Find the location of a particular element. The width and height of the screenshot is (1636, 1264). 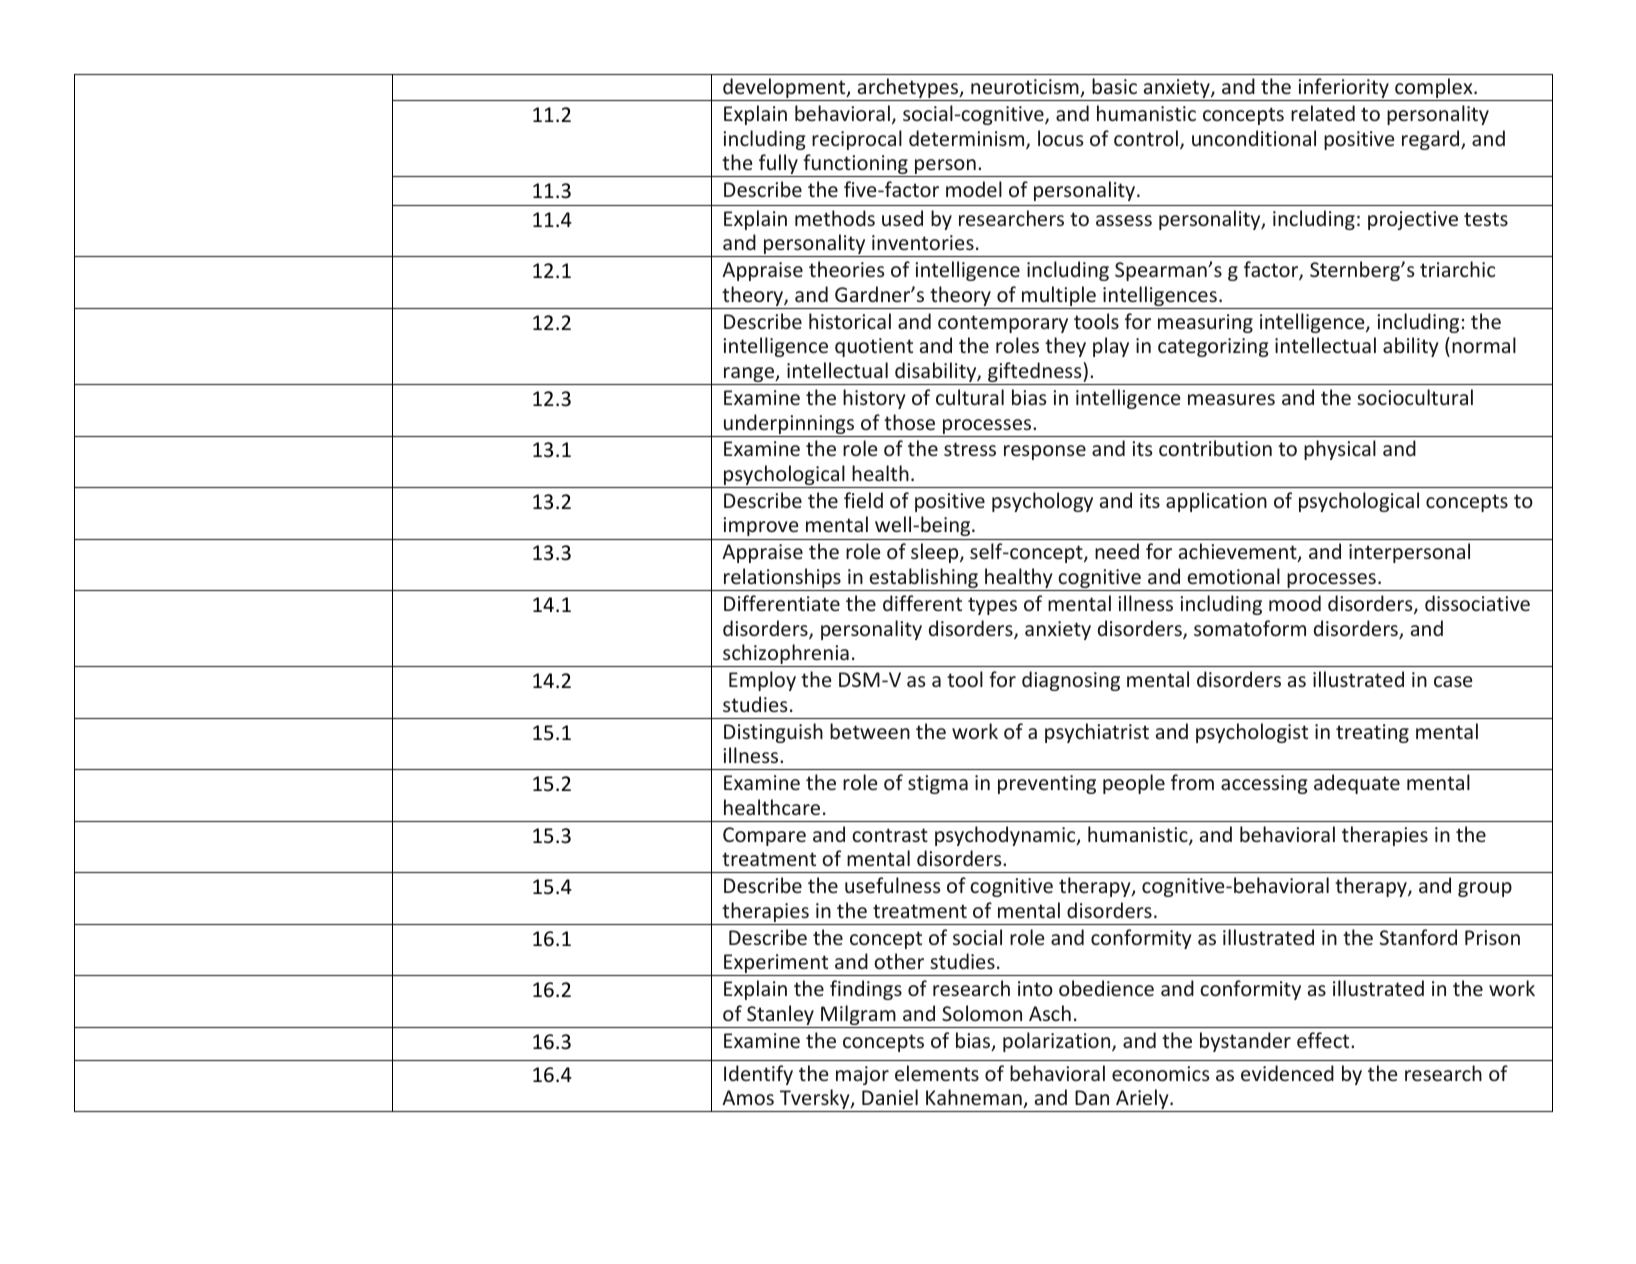

reciprocal is located at coordinates (857, 140).
